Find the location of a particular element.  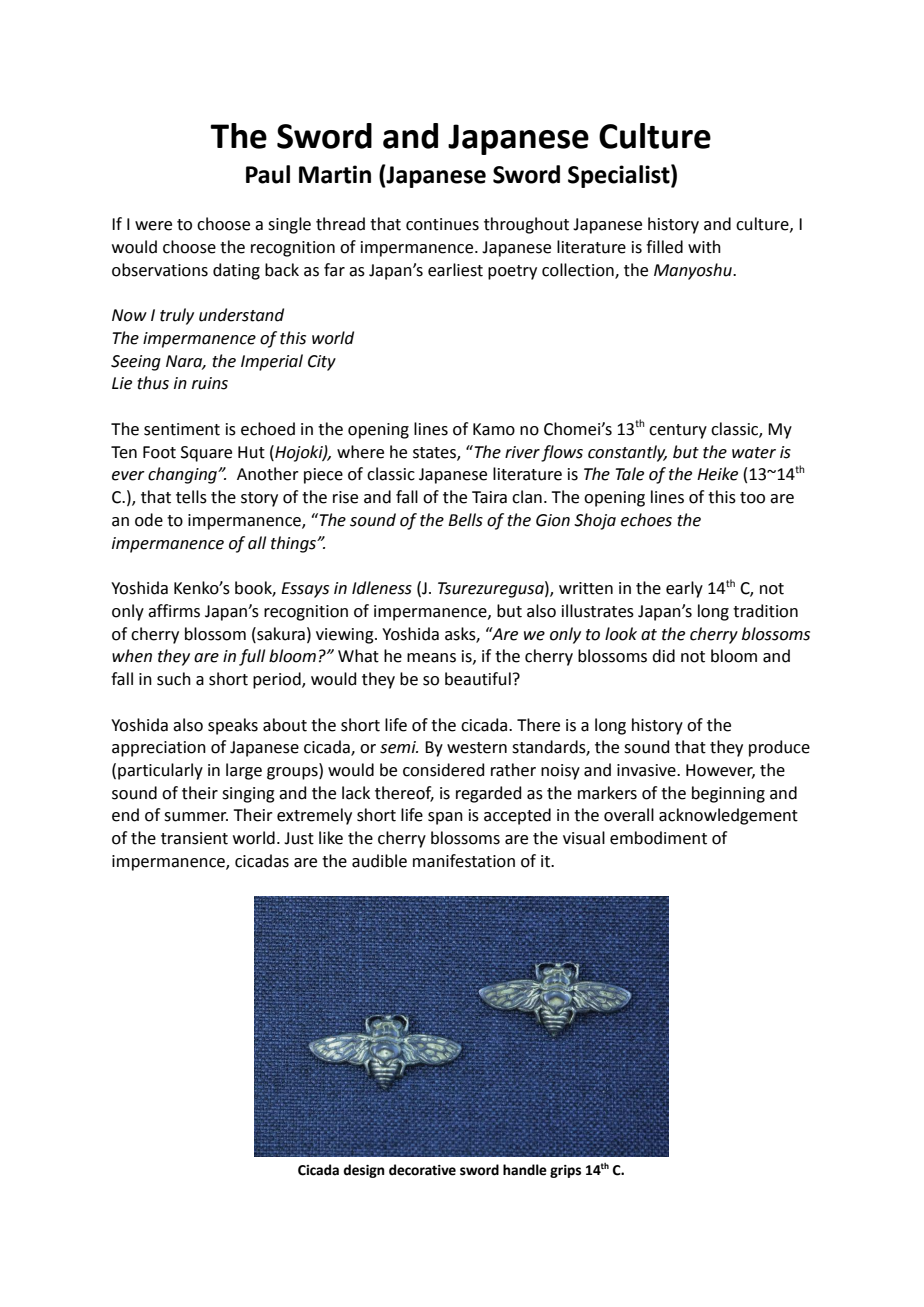

with is located at coordinates (704, 247).
